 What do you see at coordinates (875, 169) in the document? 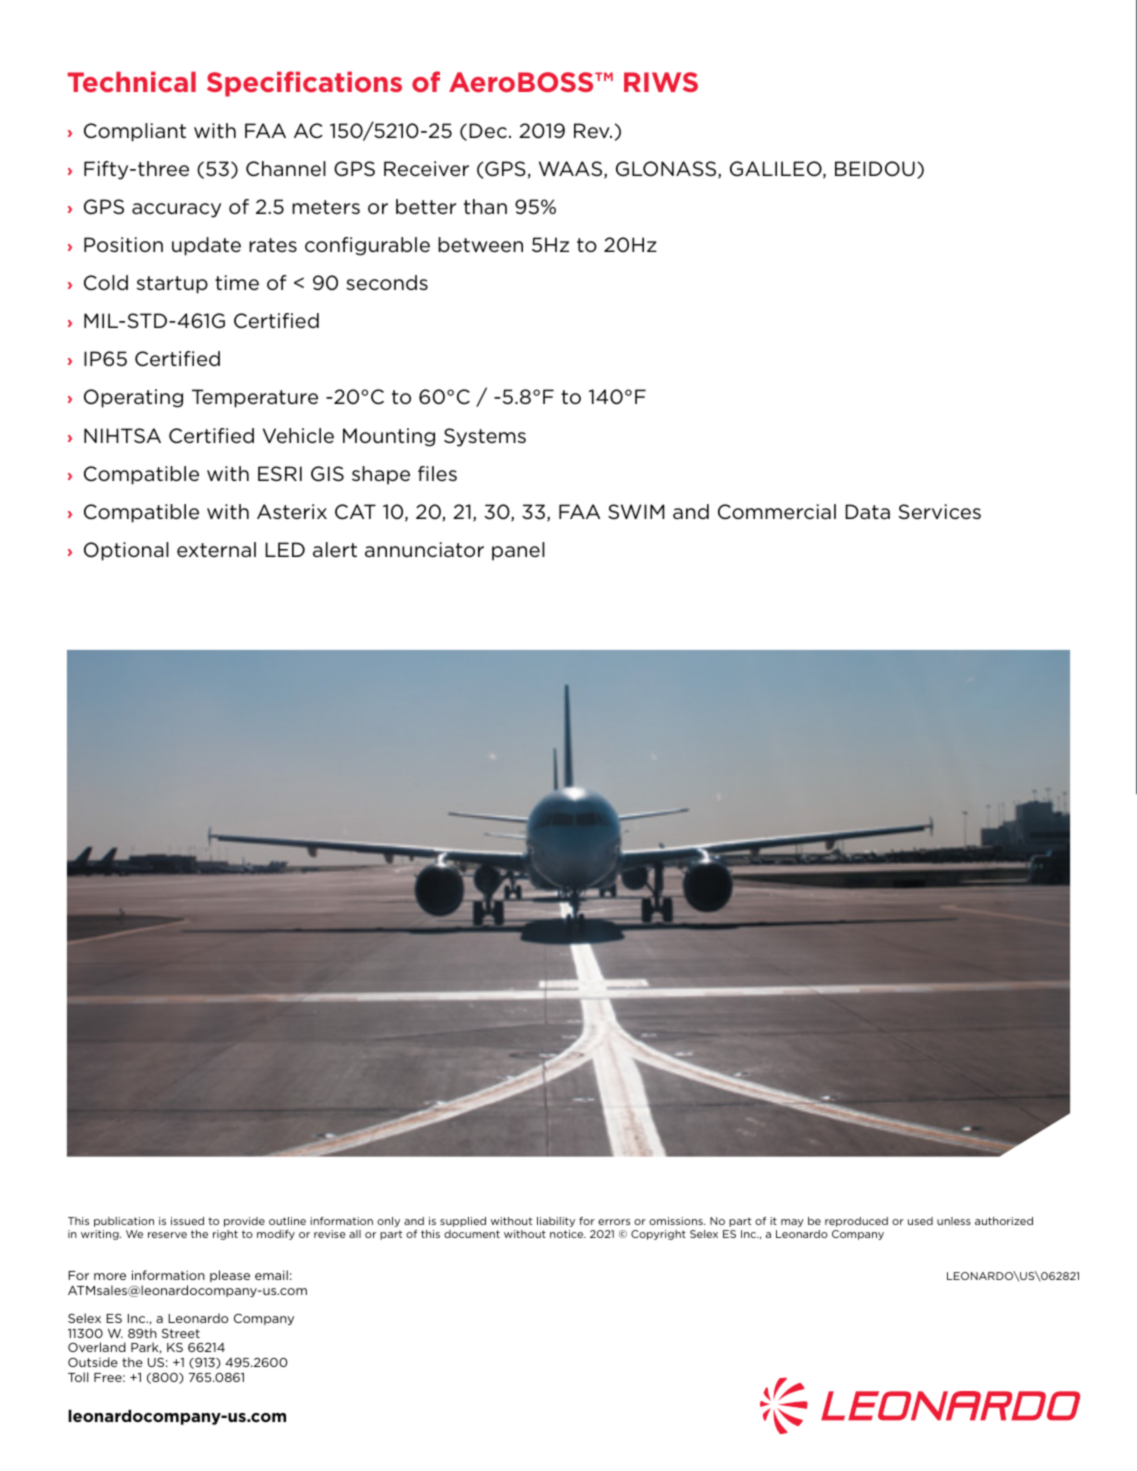
I see `BEIDOU` at bounding box center [875, 169].
